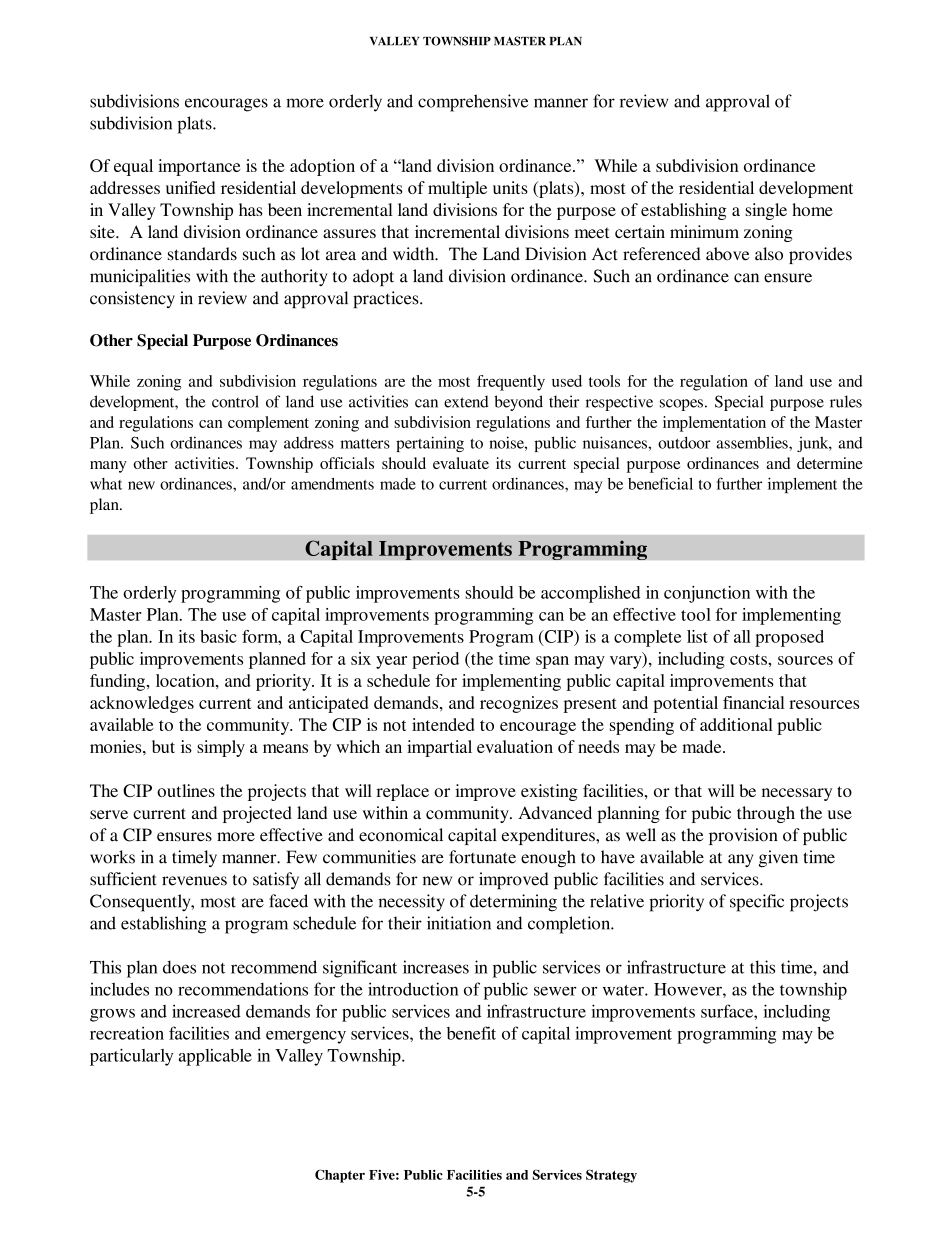 Image resolution: width=952 pixels, height=1233 pixels. What do you see at coordinates (473, 103) in the document?
I see `comprehensive` at bounding box center [473, 103].
